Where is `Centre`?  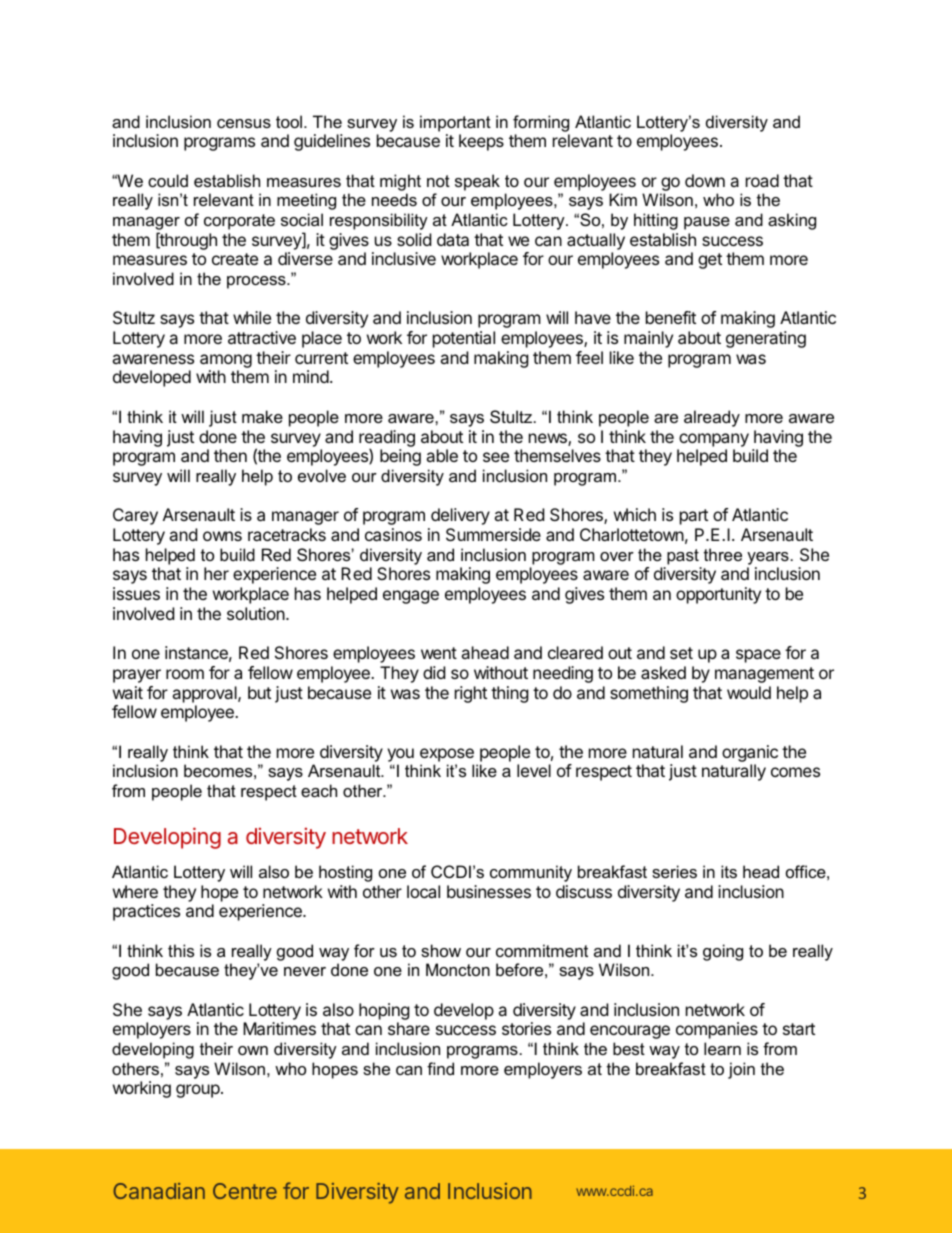
Centre is located at coordinates (245, 1191).
